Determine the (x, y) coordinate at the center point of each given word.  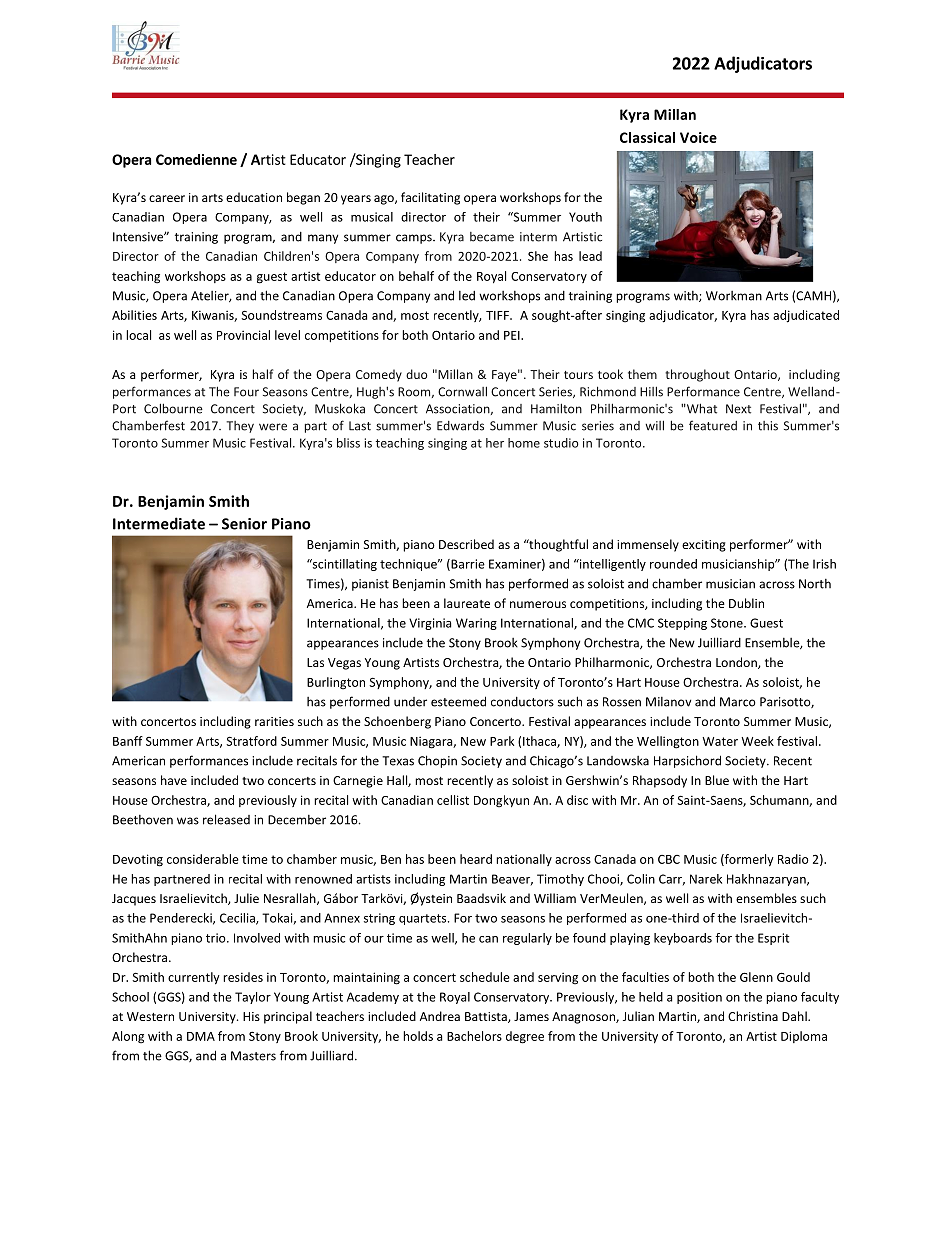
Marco (738, 702)
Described (466, 544)
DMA (201, 1036)
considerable (203, 859)
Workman (734, 296)
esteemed (458, 701)
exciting (704, 546)
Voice (698, 137)
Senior (244, 524)
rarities (274, 721)
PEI (513, 335)
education (254, 197)
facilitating (430, 198)
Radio (793, 859)
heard (476, 859)
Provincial (243, 335)
